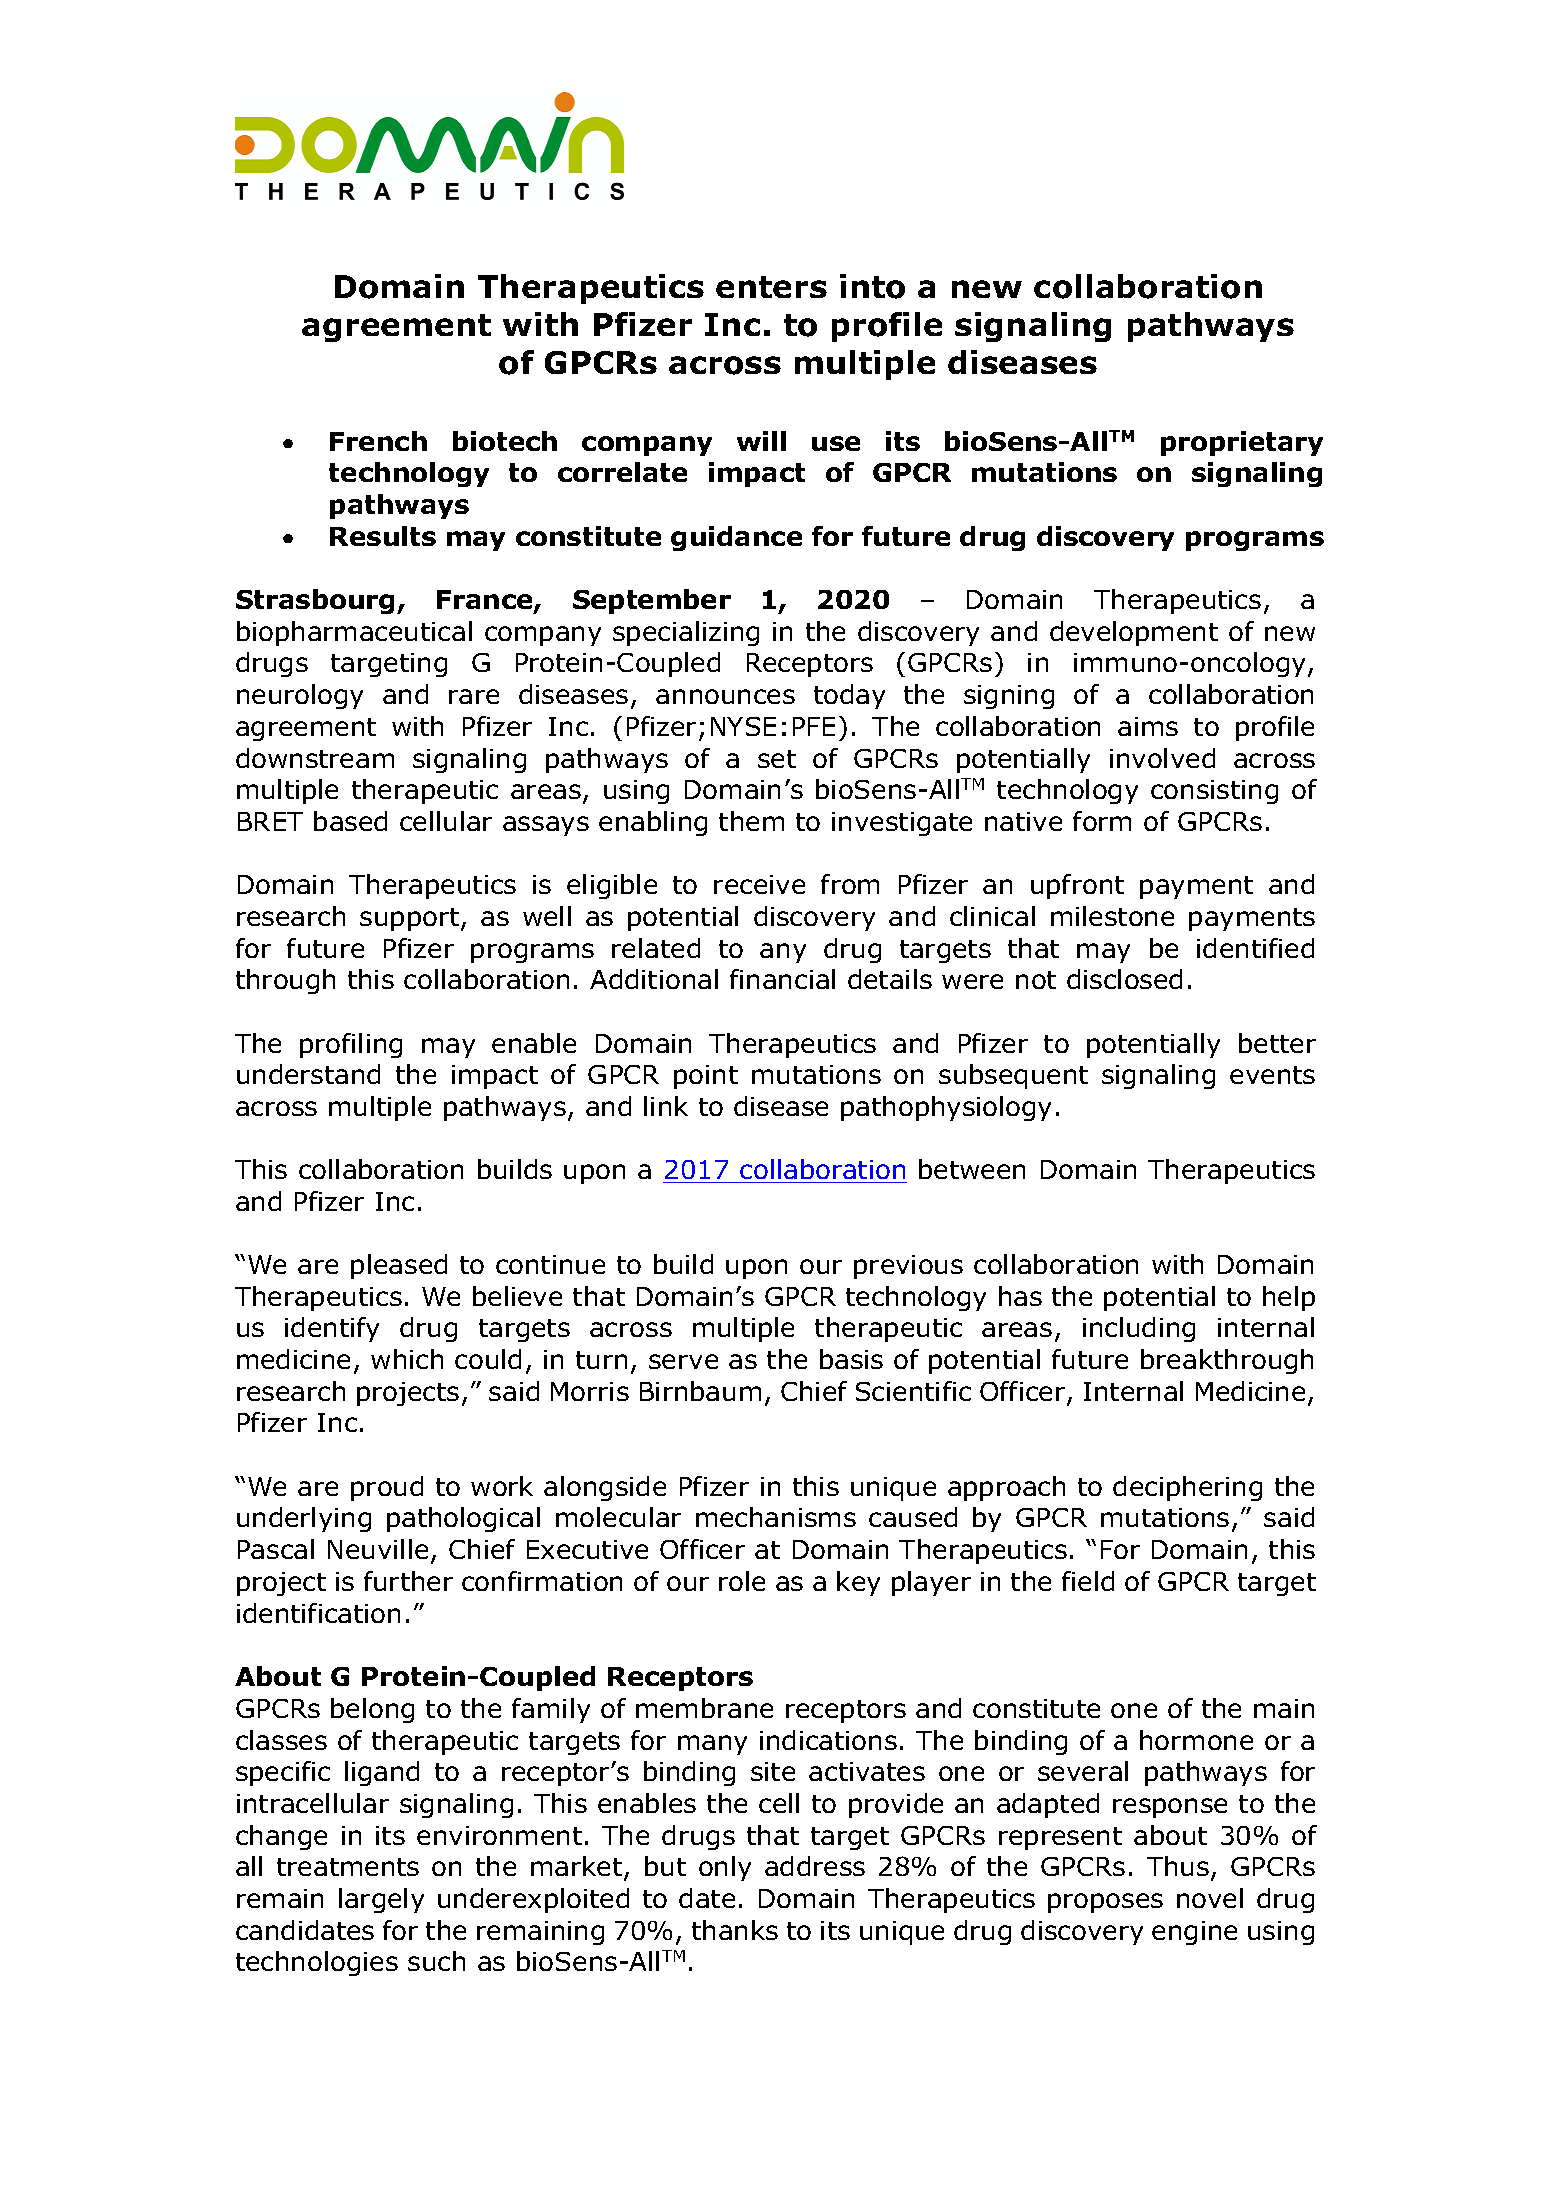 Image resolution: width=1551 pixels, height=2194 pixels. What do you see at coordinates (777, 759) in the screenshot?
I see `set` at bounding box center [777, 759].
